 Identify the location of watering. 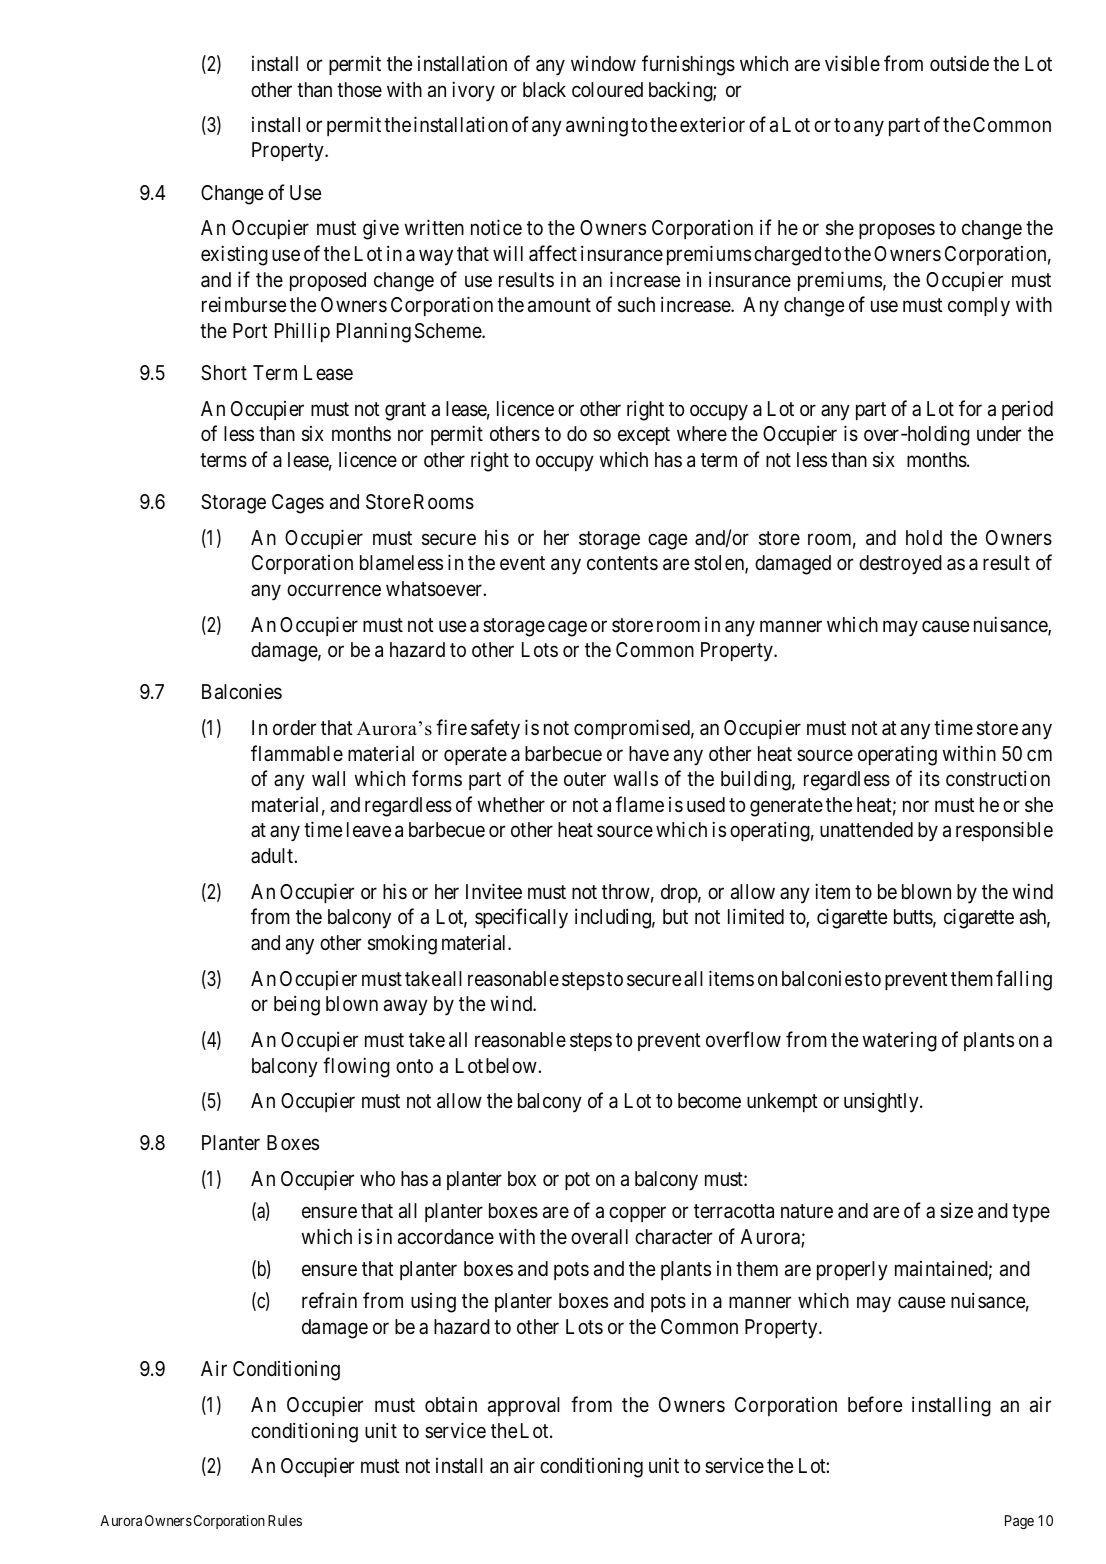
(899, 1042).
